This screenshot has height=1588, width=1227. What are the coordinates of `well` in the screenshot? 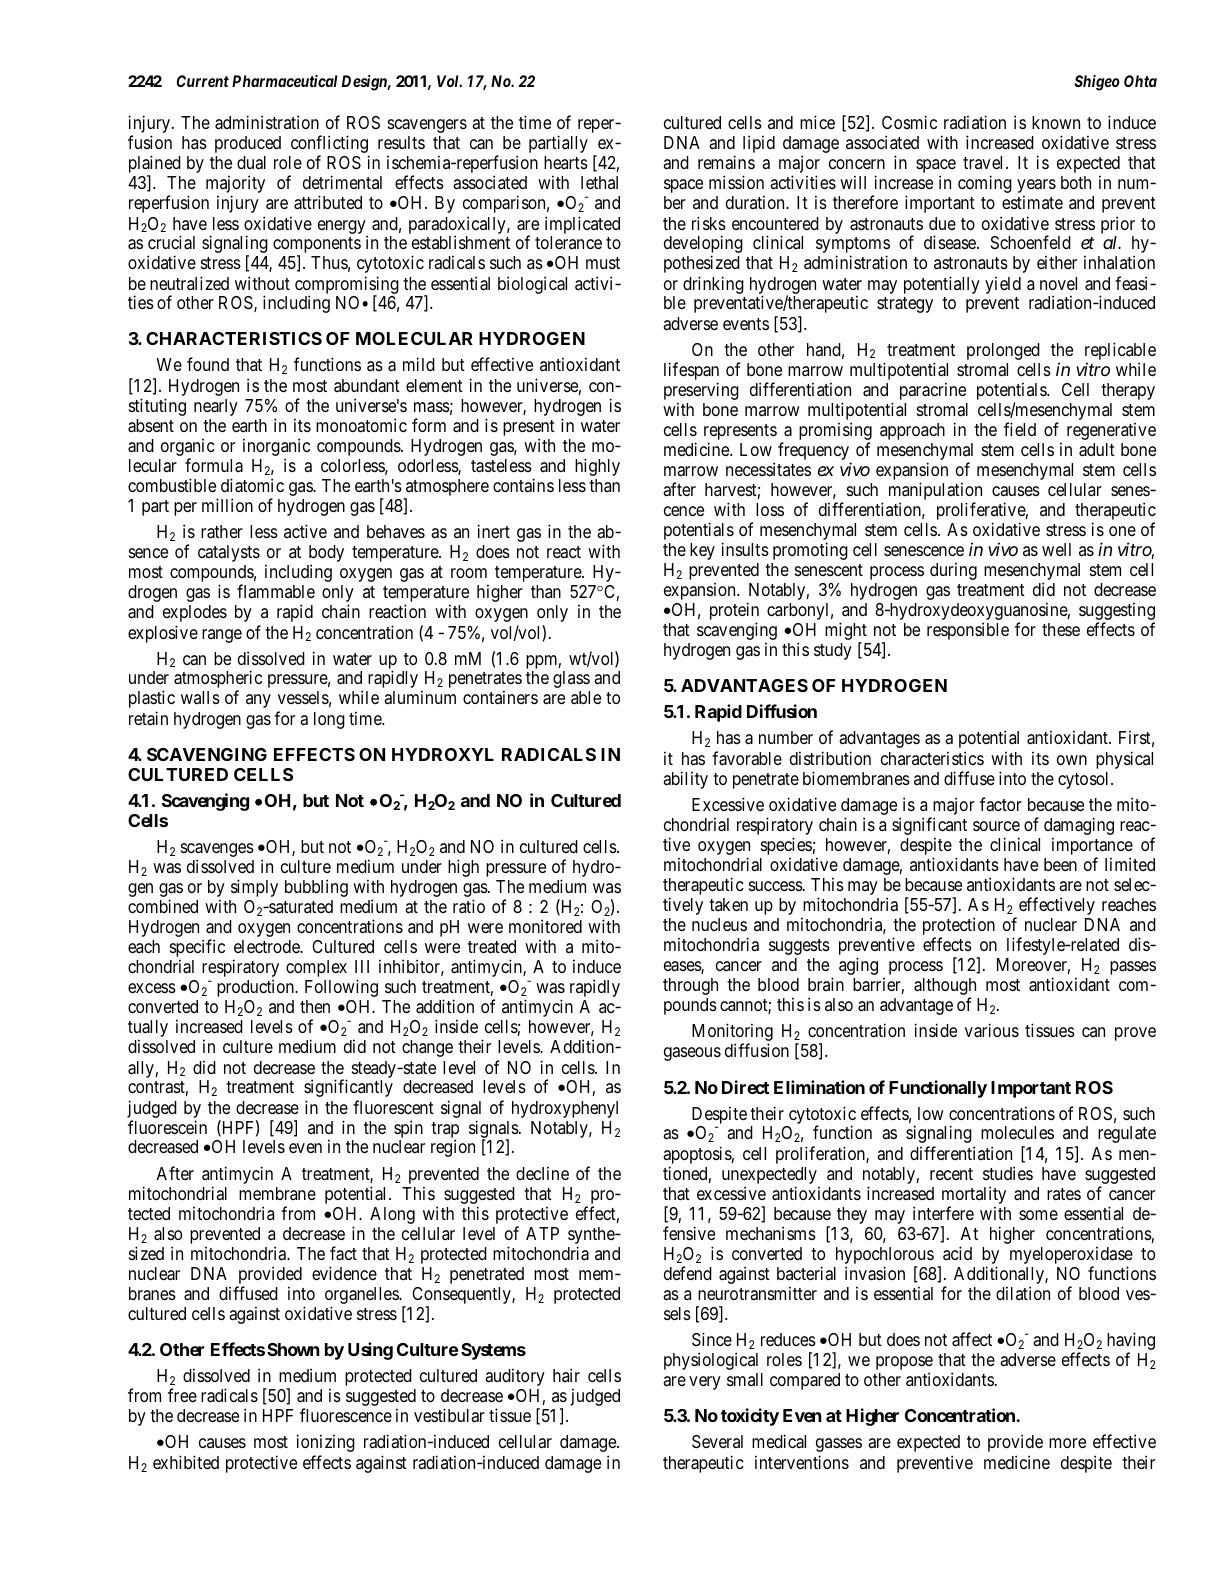 It's located at (1056, 549).
